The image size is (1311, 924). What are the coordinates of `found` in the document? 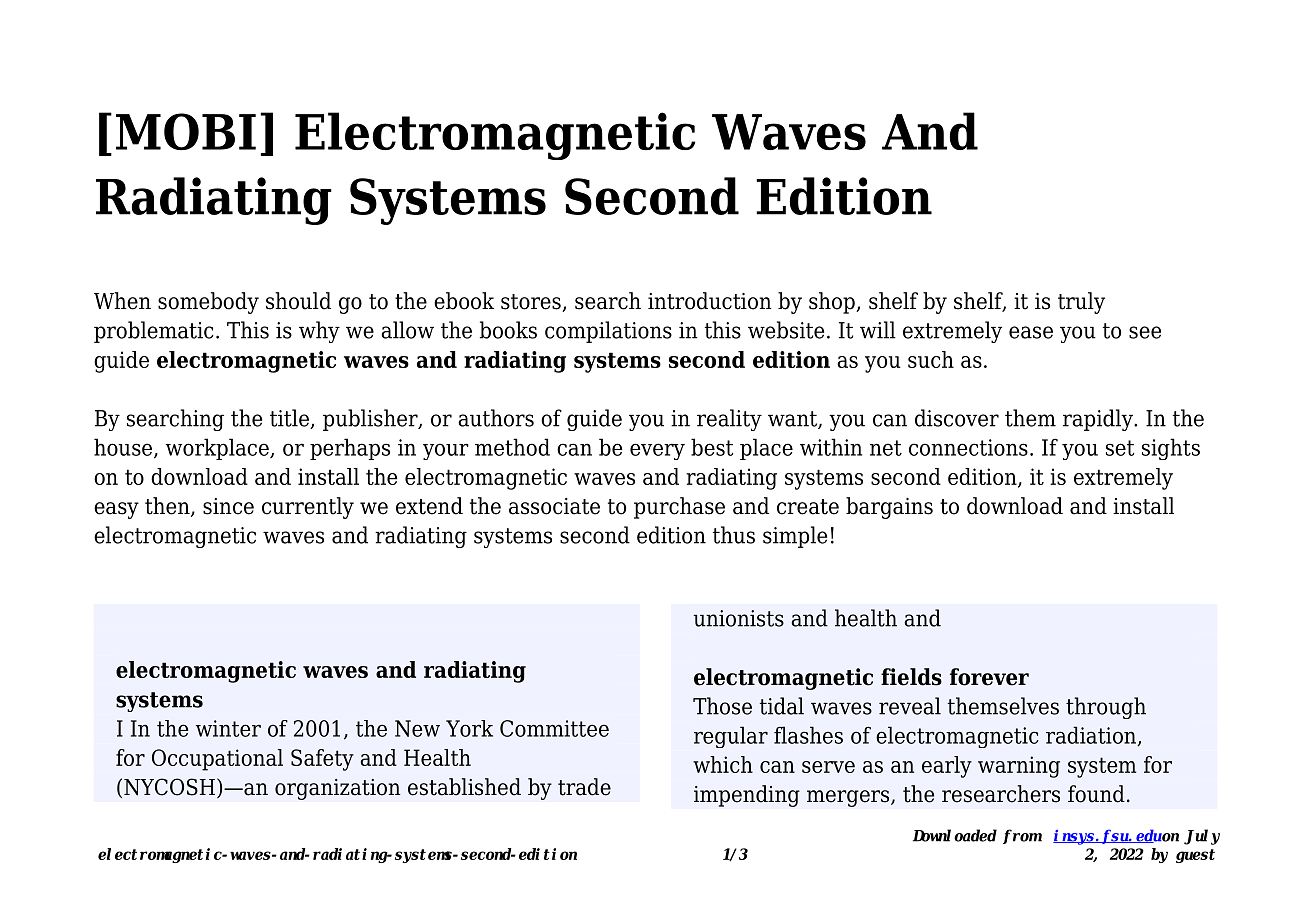 It's located at (1096, 794).
